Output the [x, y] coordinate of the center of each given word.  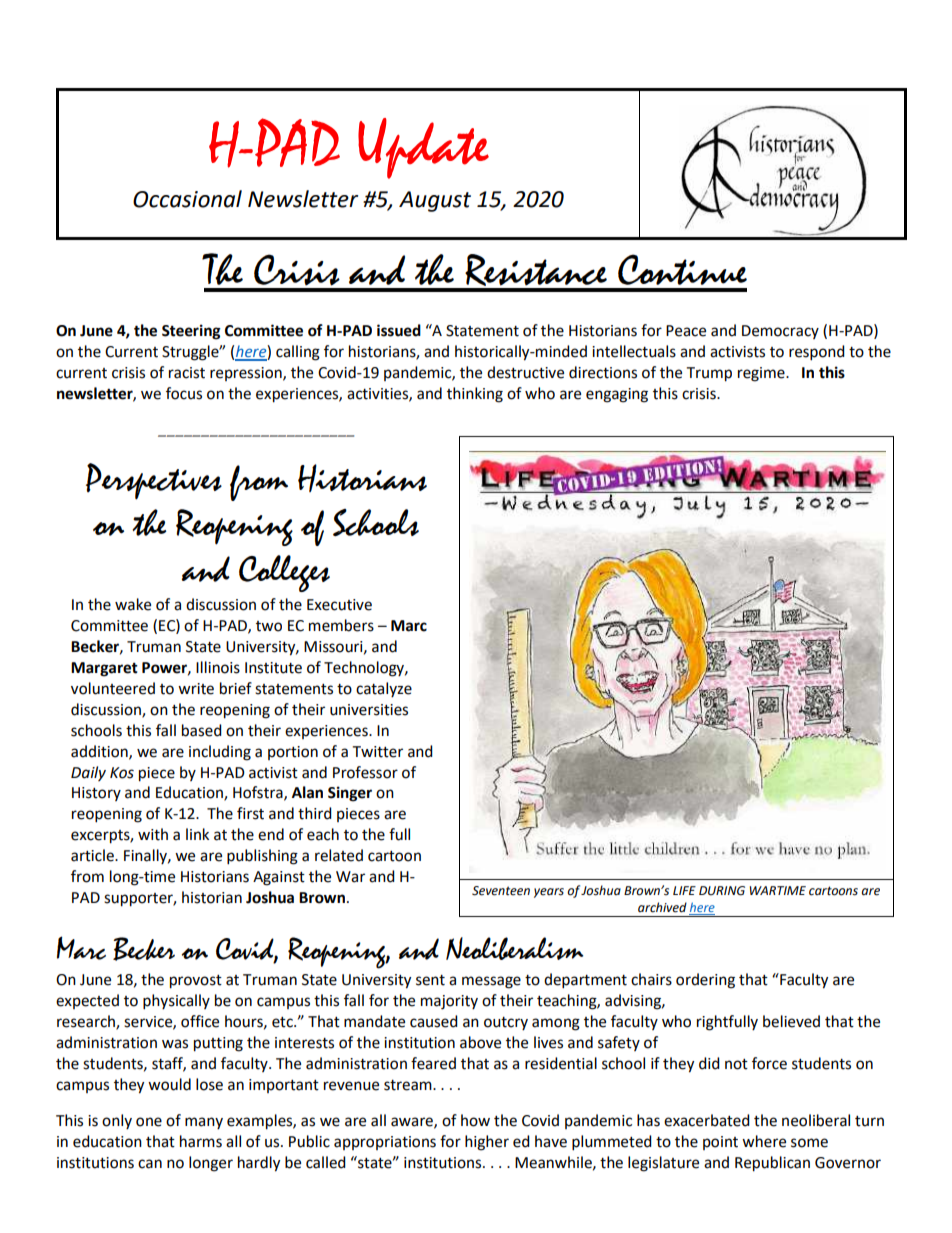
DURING [722, 891]
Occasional [187, 199]
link [197, 834]
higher [487, 1143]
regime [762, 374]
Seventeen [501, 891]
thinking [475, 395]
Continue [682, 269]
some [809, 1143]
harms [201, 1141]
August [435, 201]
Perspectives [154, 481]
